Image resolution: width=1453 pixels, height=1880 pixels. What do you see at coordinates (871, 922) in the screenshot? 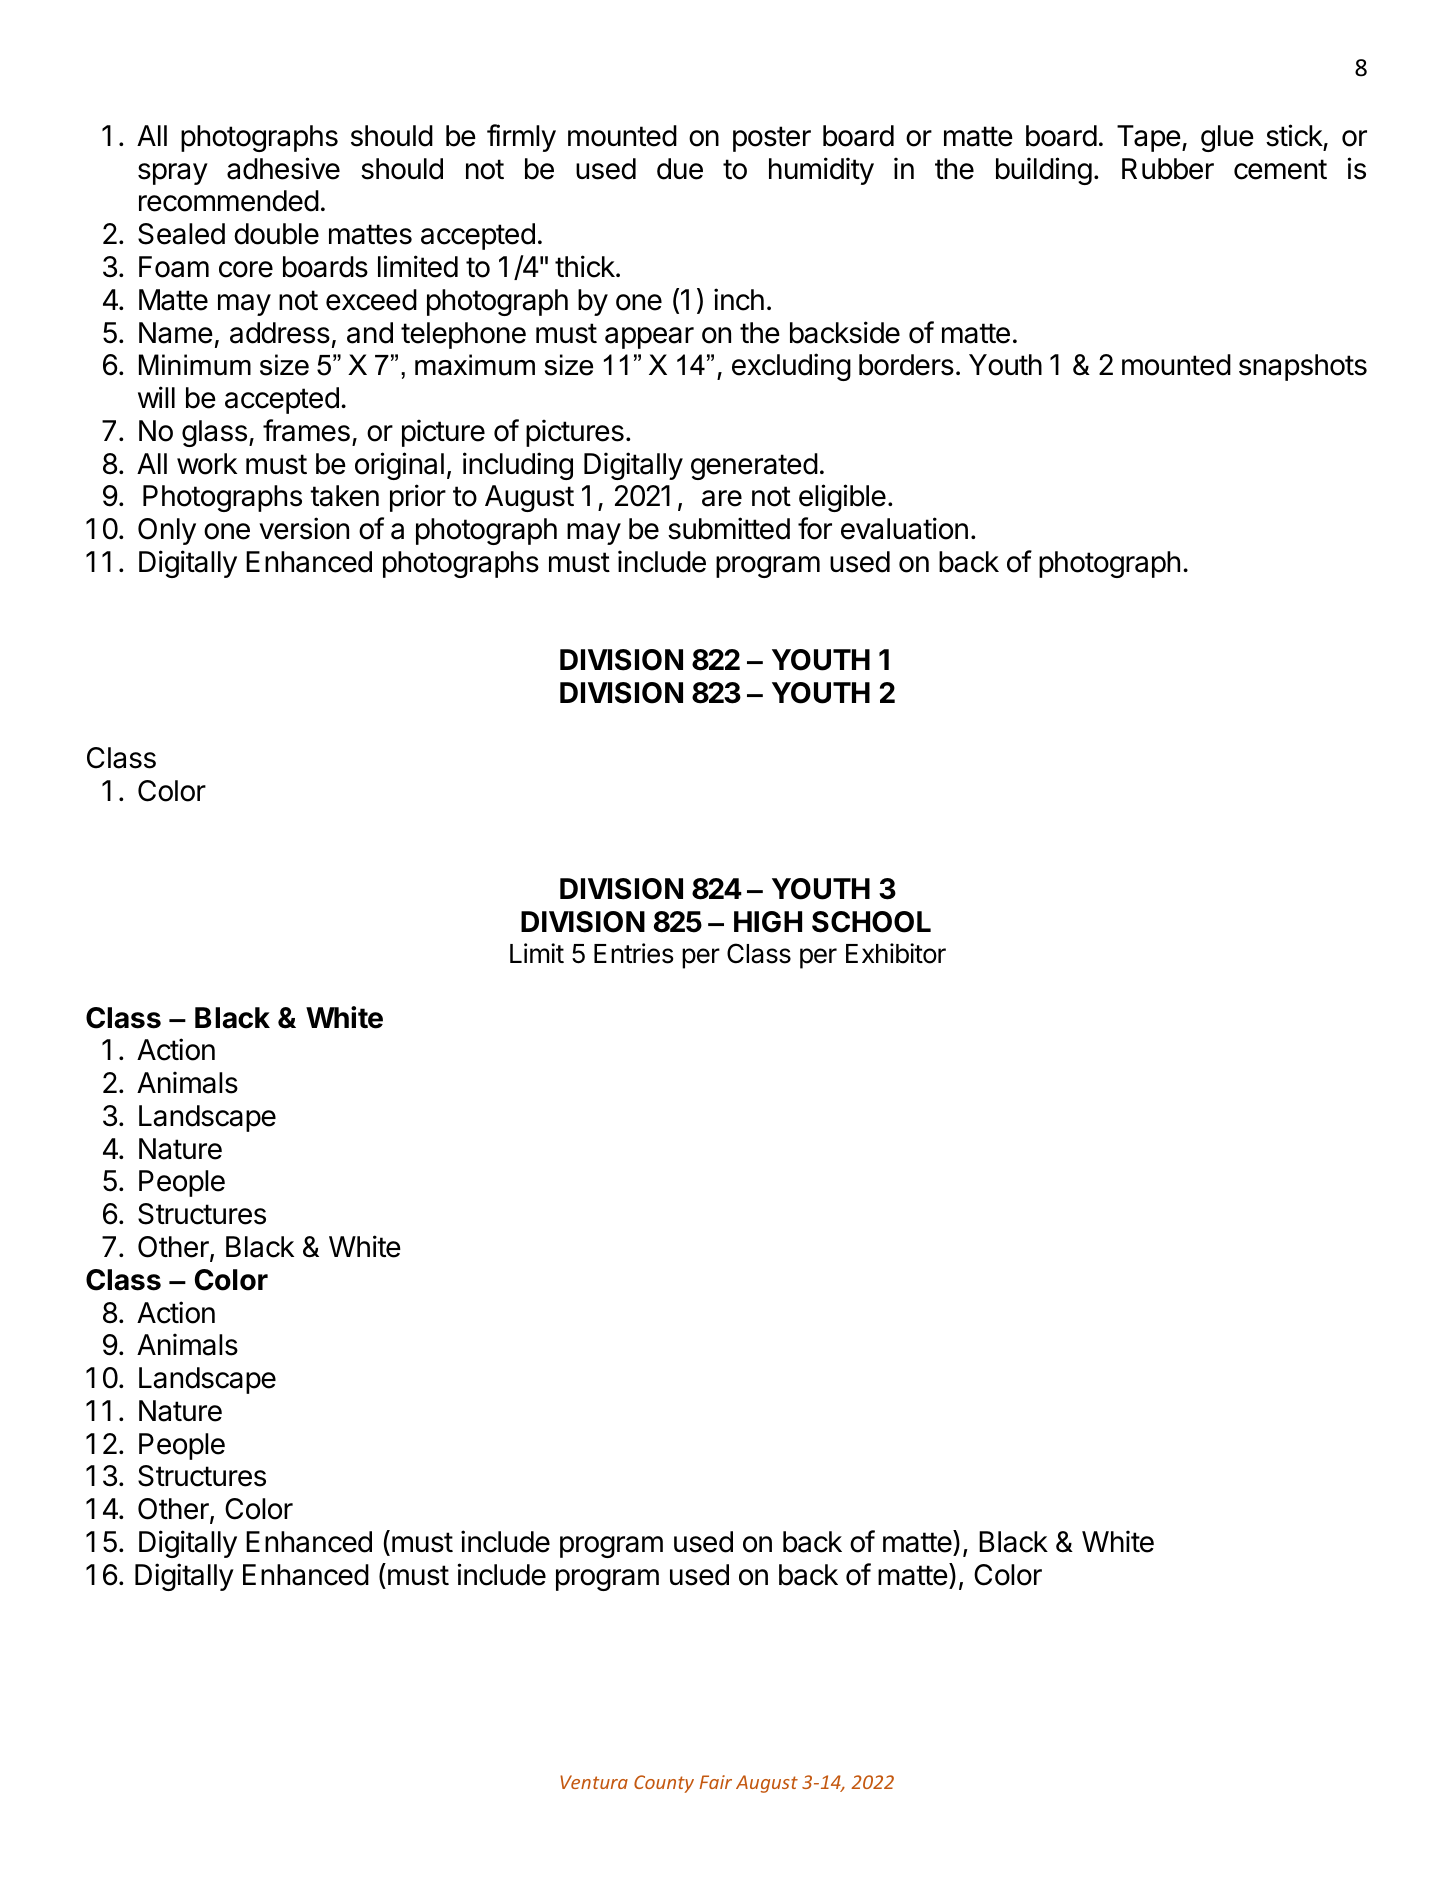
I see `SCHOOL` at bounding box center [871, 922].
